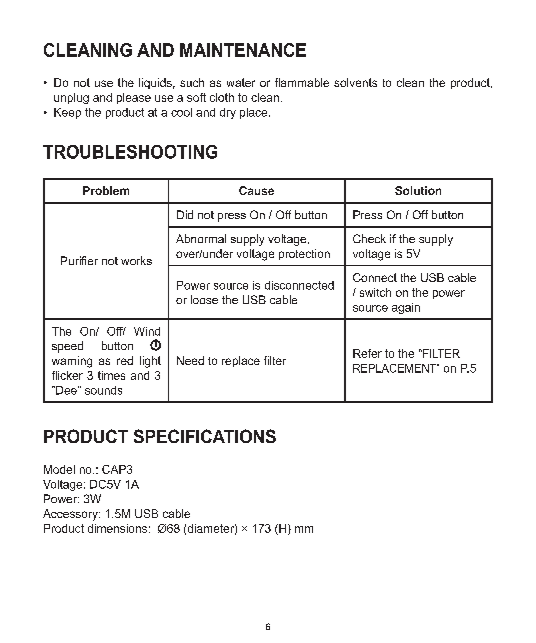  Describe the element at coordinates (418, 190) in the page. I see `Solution` at that location.
